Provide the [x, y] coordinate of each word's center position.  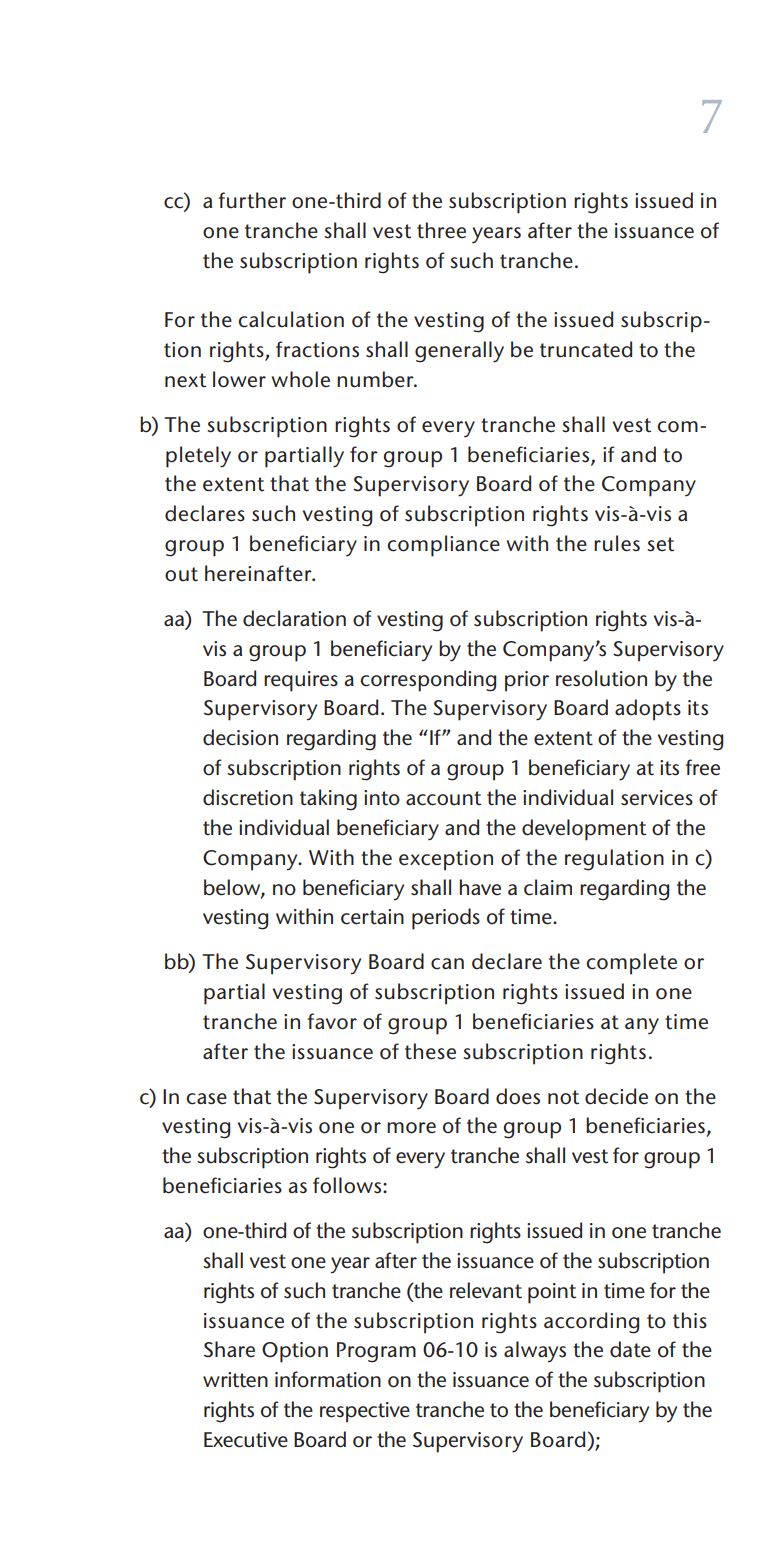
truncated [586, 349]
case [206, 1099]
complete [631, 964]
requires [301, 681]
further [252, 200]
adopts [648, 710]
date [630, 1349]
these [430, 1051]
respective [365, 1412]
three [441, 230]
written [235, 1380]
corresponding [428, 681]
